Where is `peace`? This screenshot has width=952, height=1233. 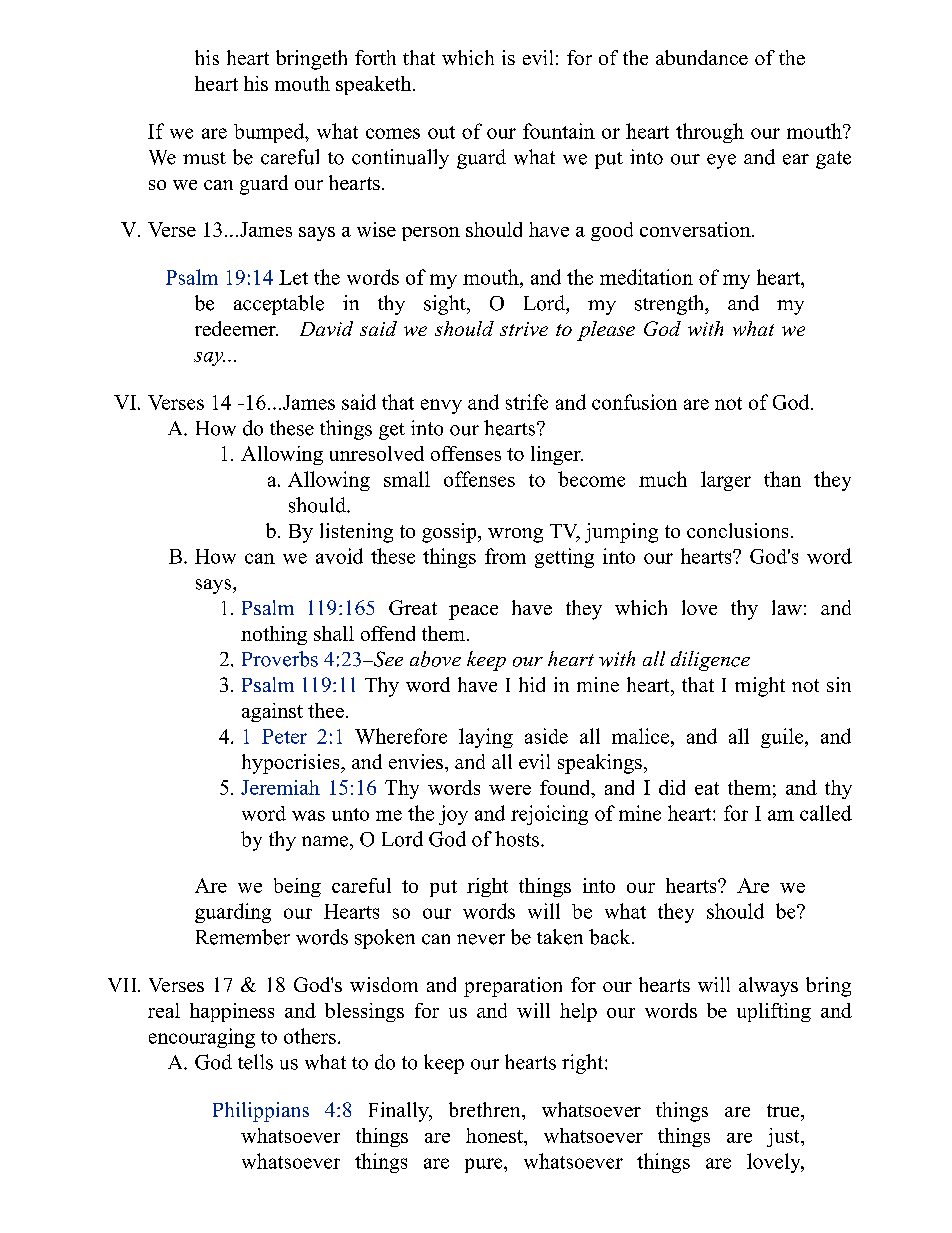 peace is located at coordinates (473, 612).
